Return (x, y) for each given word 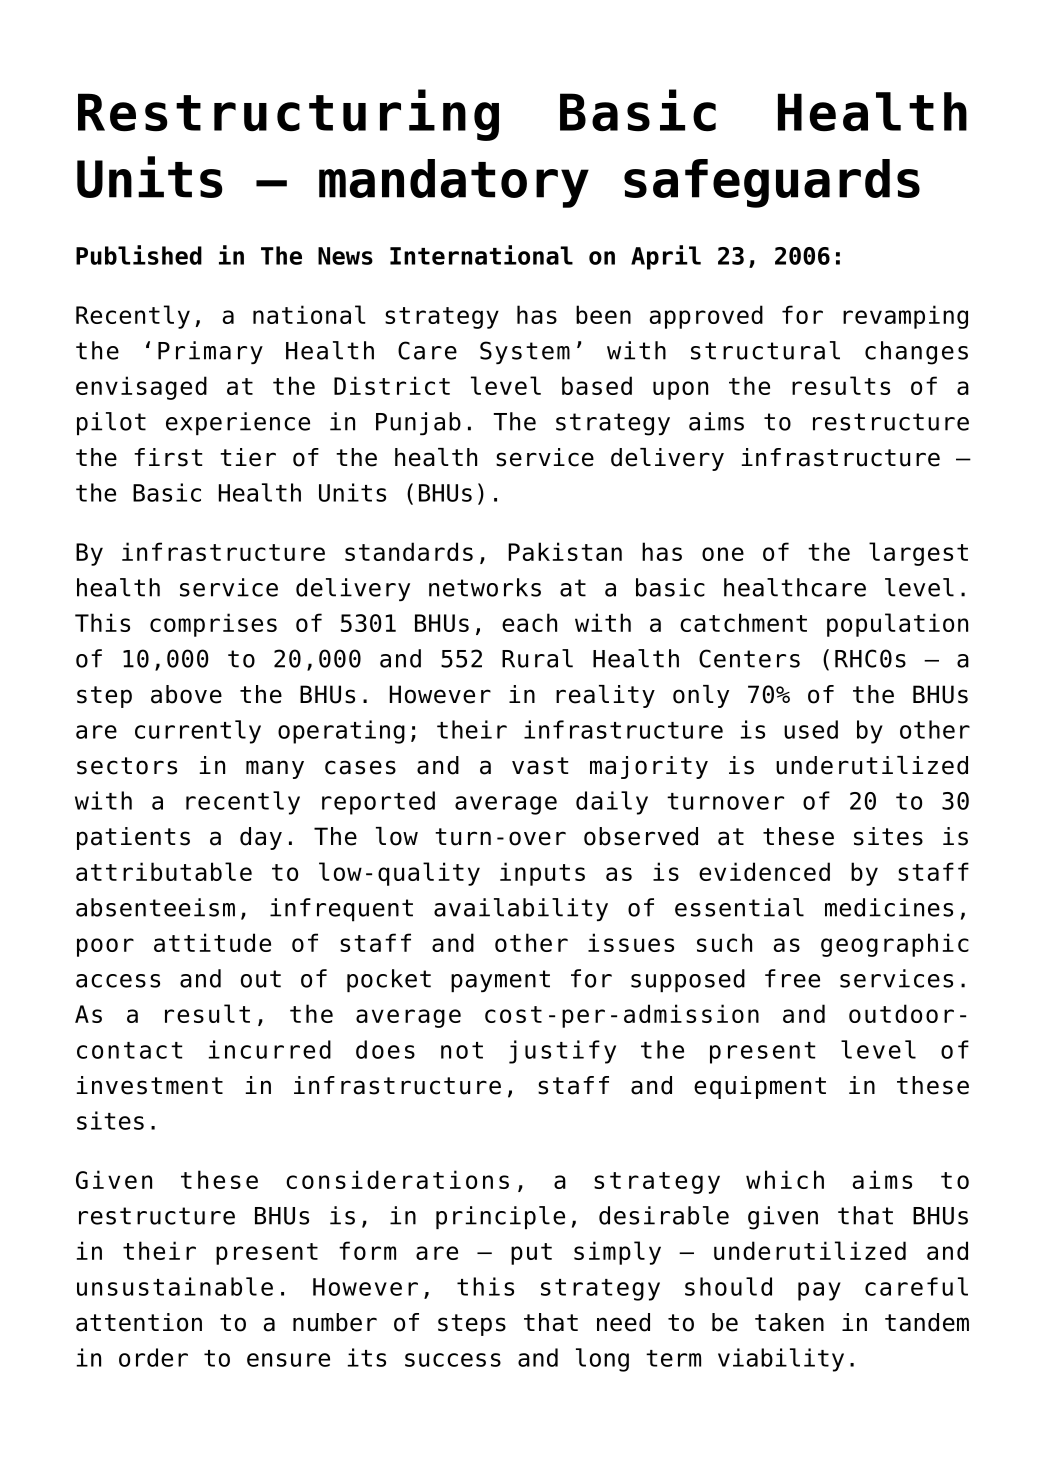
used (811, 729)
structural (765, 350)
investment (150, 1085)
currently (198, 732)
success (453, 1360)
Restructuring (288, 115)
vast (540, 766)
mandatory (454, 183)
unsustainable (175, 1286)
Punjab (418, 423)
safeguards (772, 183)
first (168, 457)
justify (562, 1052)
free (792, 978)
